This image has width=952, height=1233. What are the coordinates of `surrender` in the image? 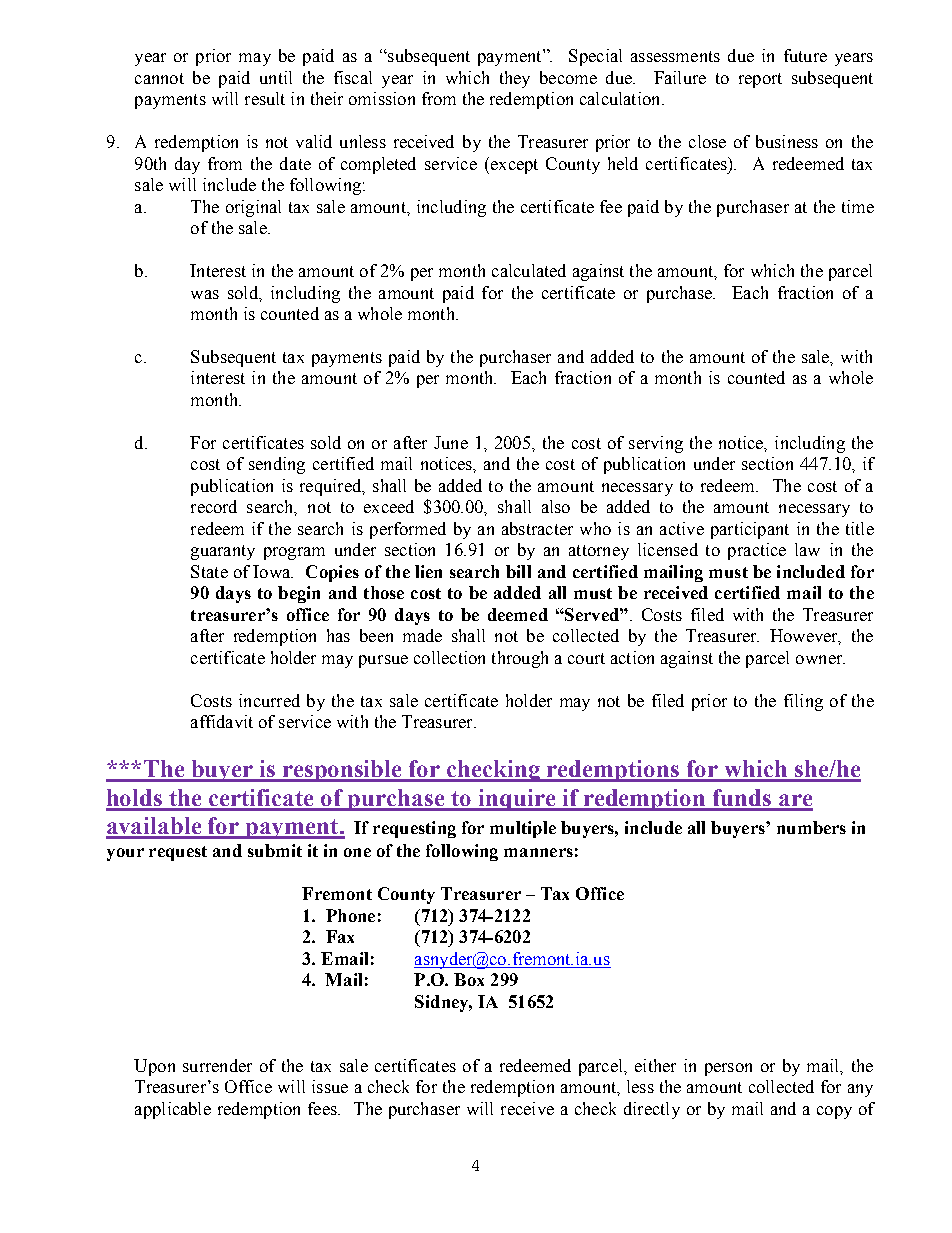 It's located at (217, 1065).
